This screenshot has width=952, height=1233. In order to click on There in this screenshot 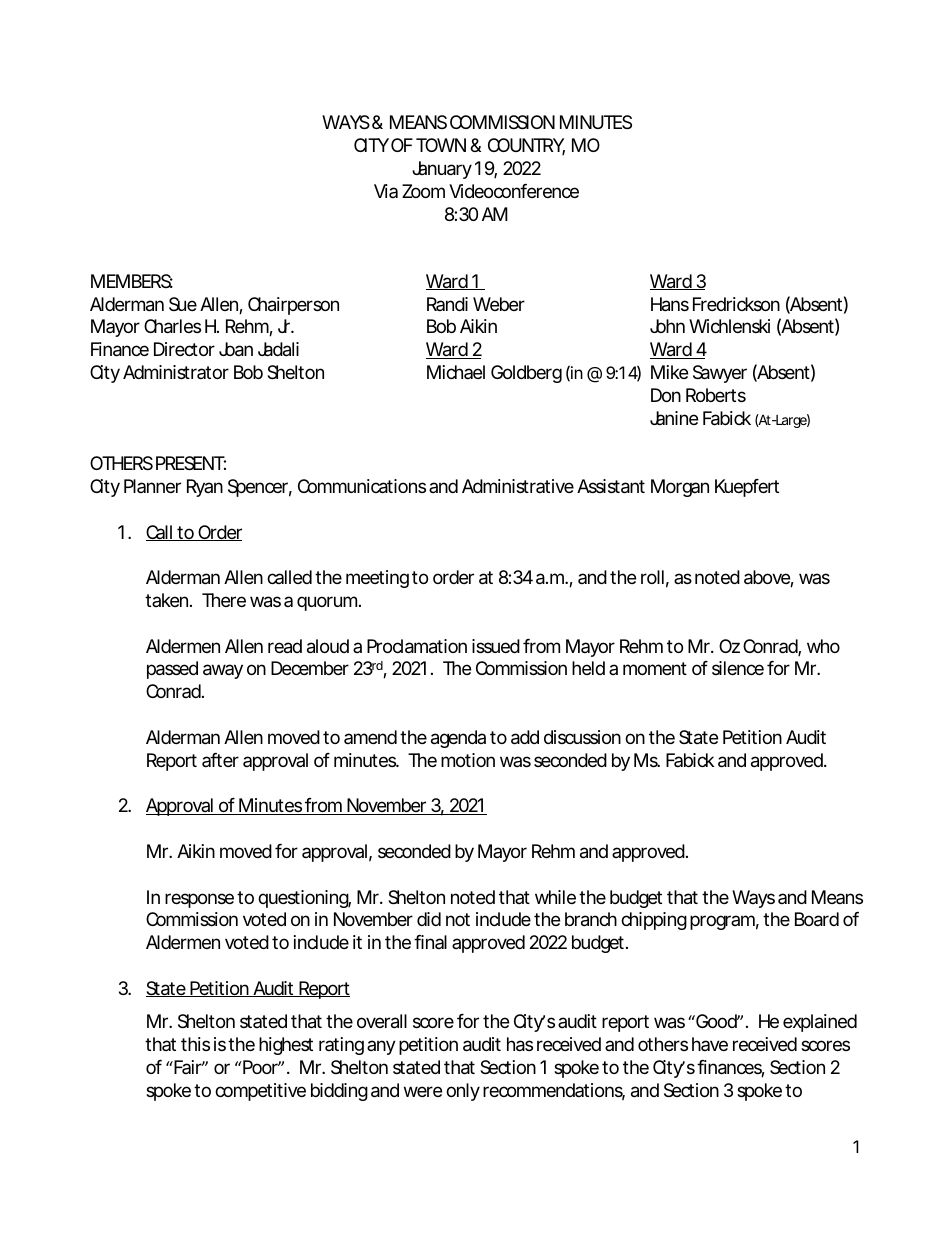, I will do `click(224, 600)`.
